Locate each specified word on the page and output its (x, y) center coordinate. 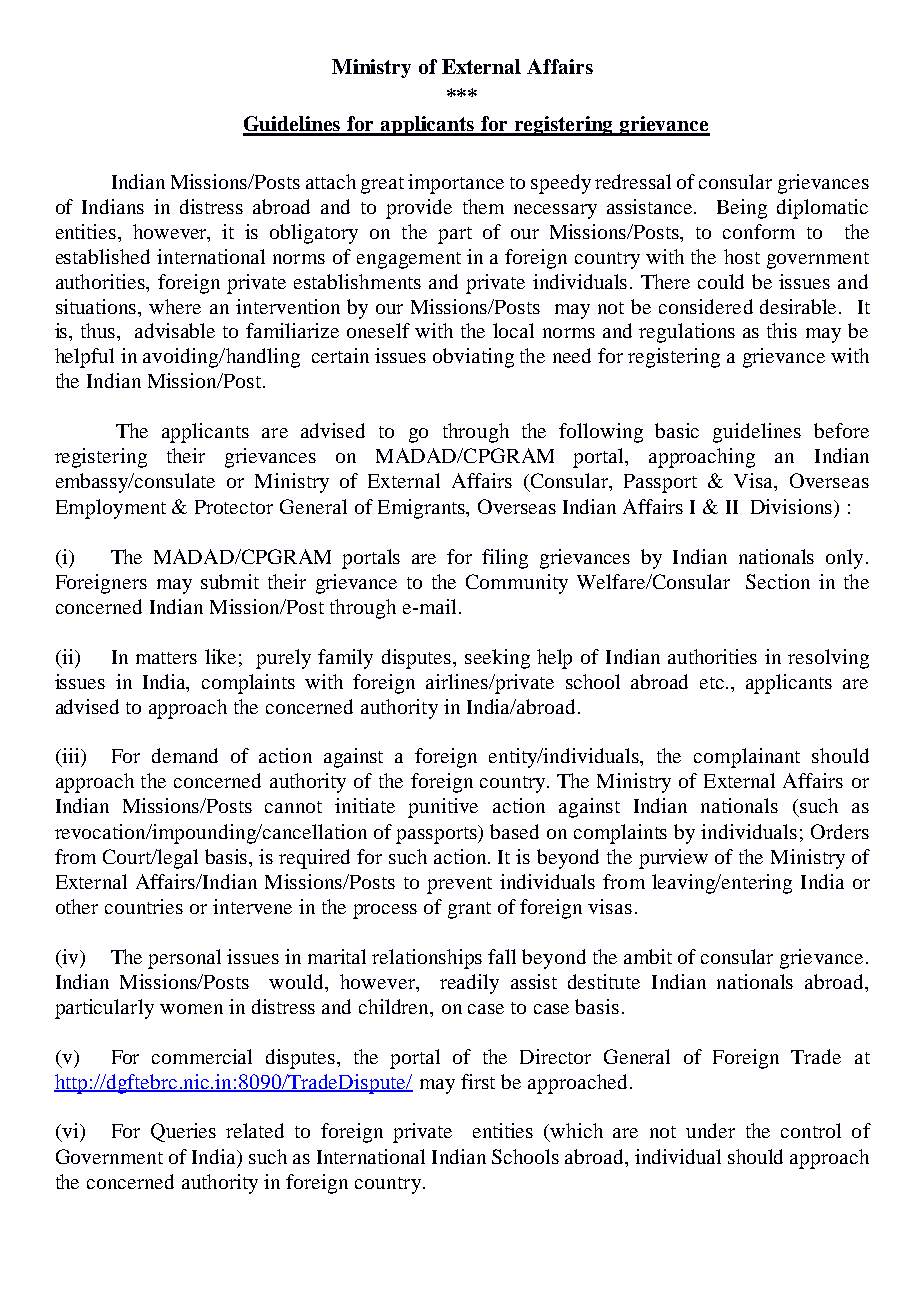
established (103, 256)
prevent (459, 885)
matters (166, 658)
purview (673, 859)
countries (144, 906)
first (478, 1081)
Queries (183, 1132)
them (483, 206)
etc (713, 683)
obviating (473, 358)
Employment (111, 509)
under (710, 1130)
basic (677, 430)
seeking (497, 659)
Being (742, 209)
